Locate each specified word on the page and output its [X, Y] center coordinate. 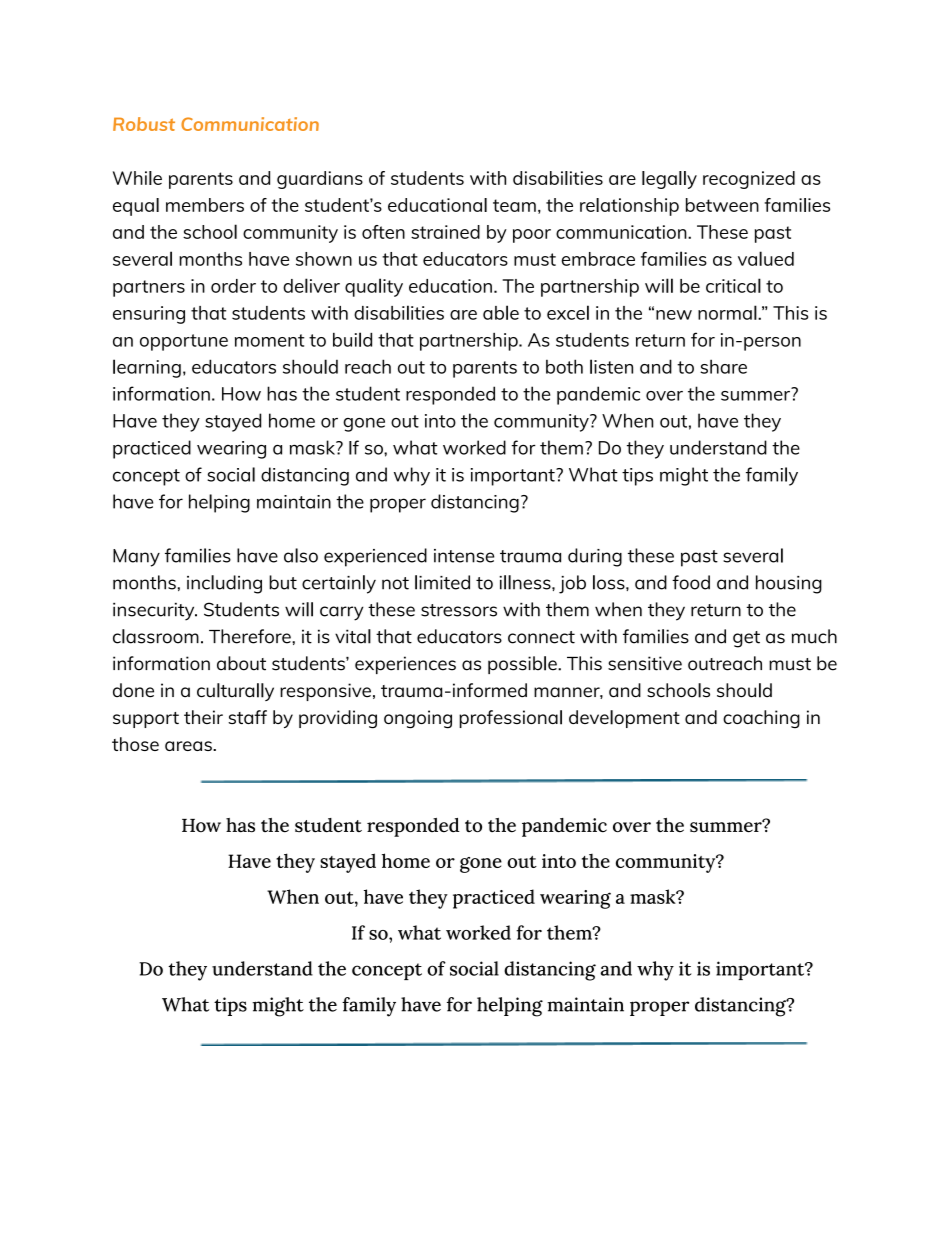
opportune [184, 342]
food [691, 582]
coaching [761, 719]
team [514, 205]
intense [464, 556]
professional [510, 719]
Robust [144, 124]
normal [728, 312]
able [501, 312]
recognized [749, 180]
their [203, 717]
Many [136, 558]
